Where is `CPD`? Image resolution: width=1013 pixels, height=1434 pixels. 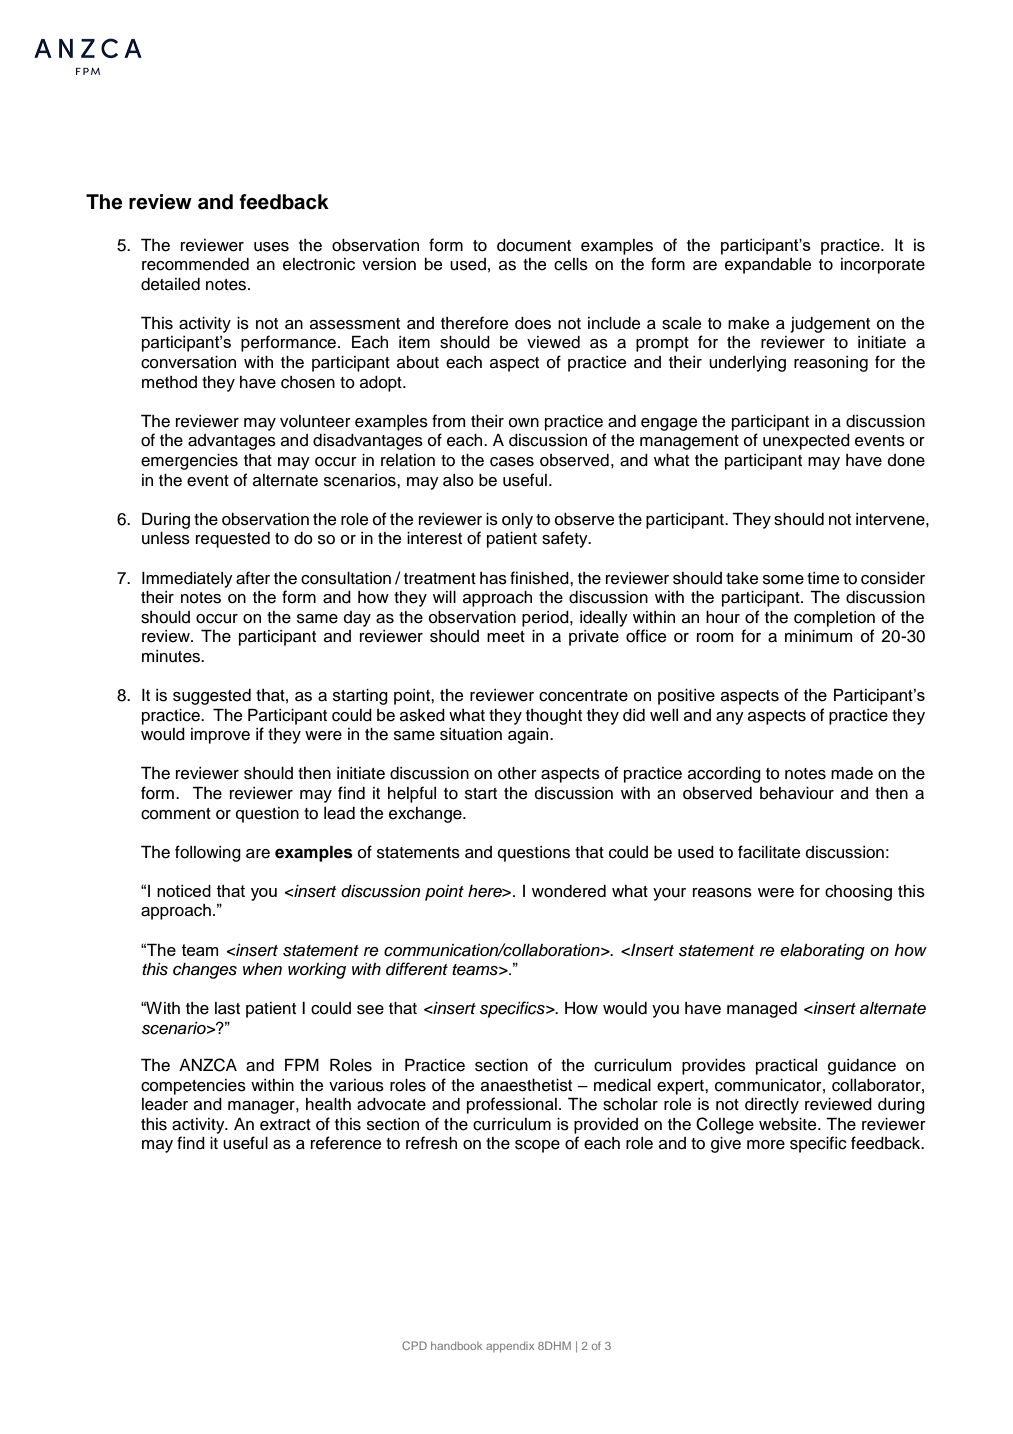
CPD is located at coordinates (414, 1345).
